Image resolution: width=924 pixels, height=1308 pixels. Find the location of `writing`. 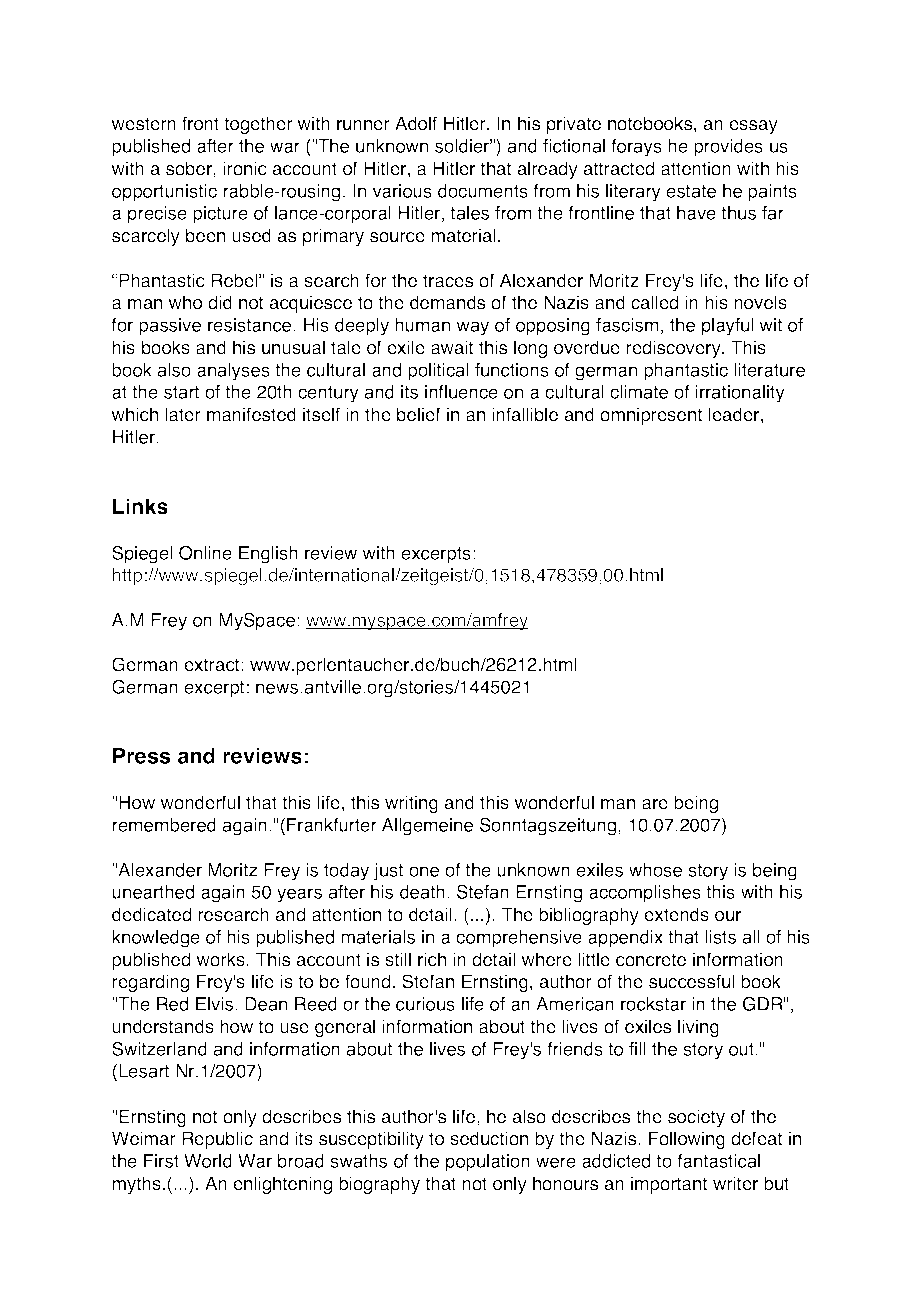

writing is located at coordinates (411, 804).
